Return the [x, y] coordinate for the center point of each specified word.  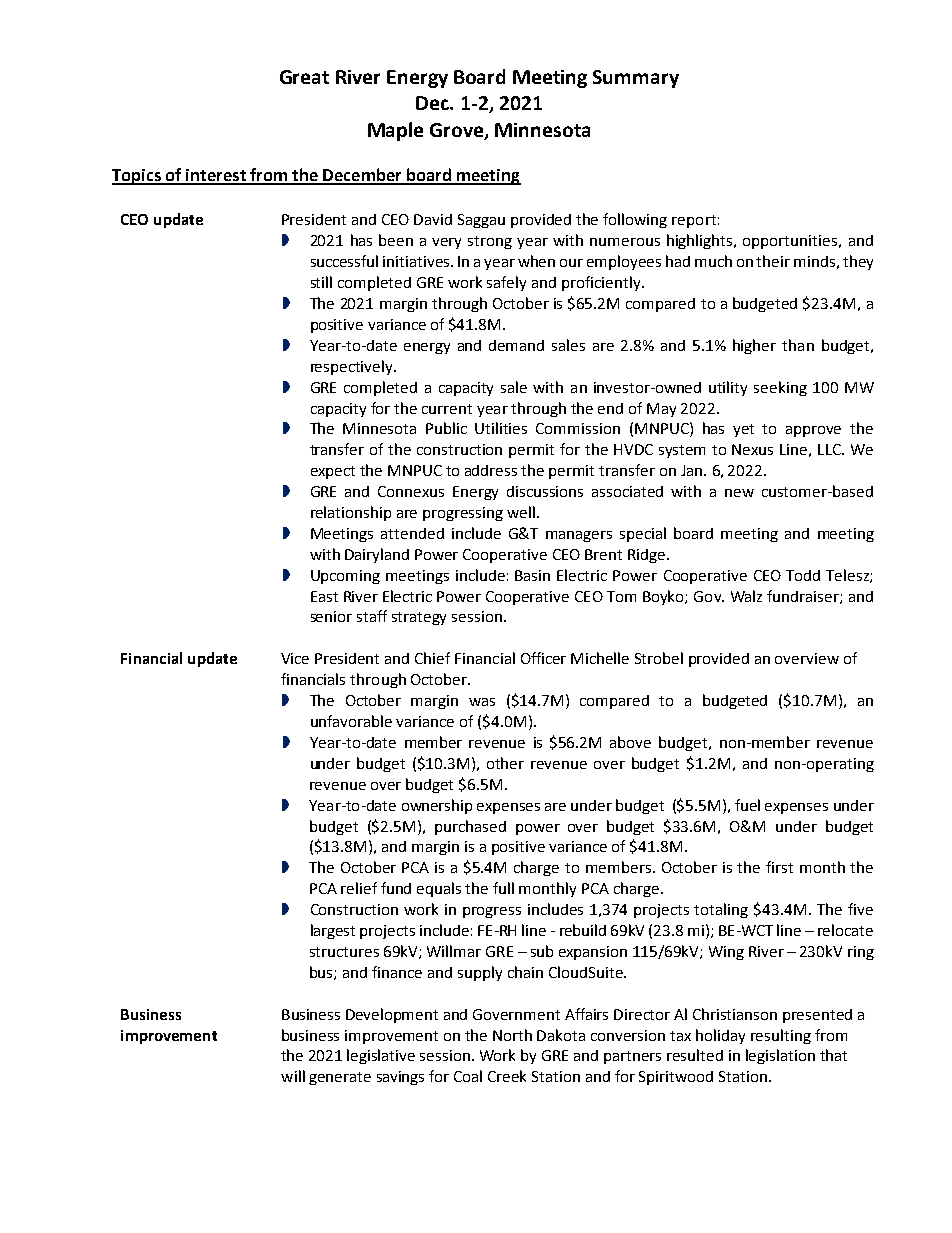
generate [340, 1078]
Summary [636, 79]
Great [304, 77]
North [512, 1035]
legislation [780, 1056]
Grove [458, 131]
